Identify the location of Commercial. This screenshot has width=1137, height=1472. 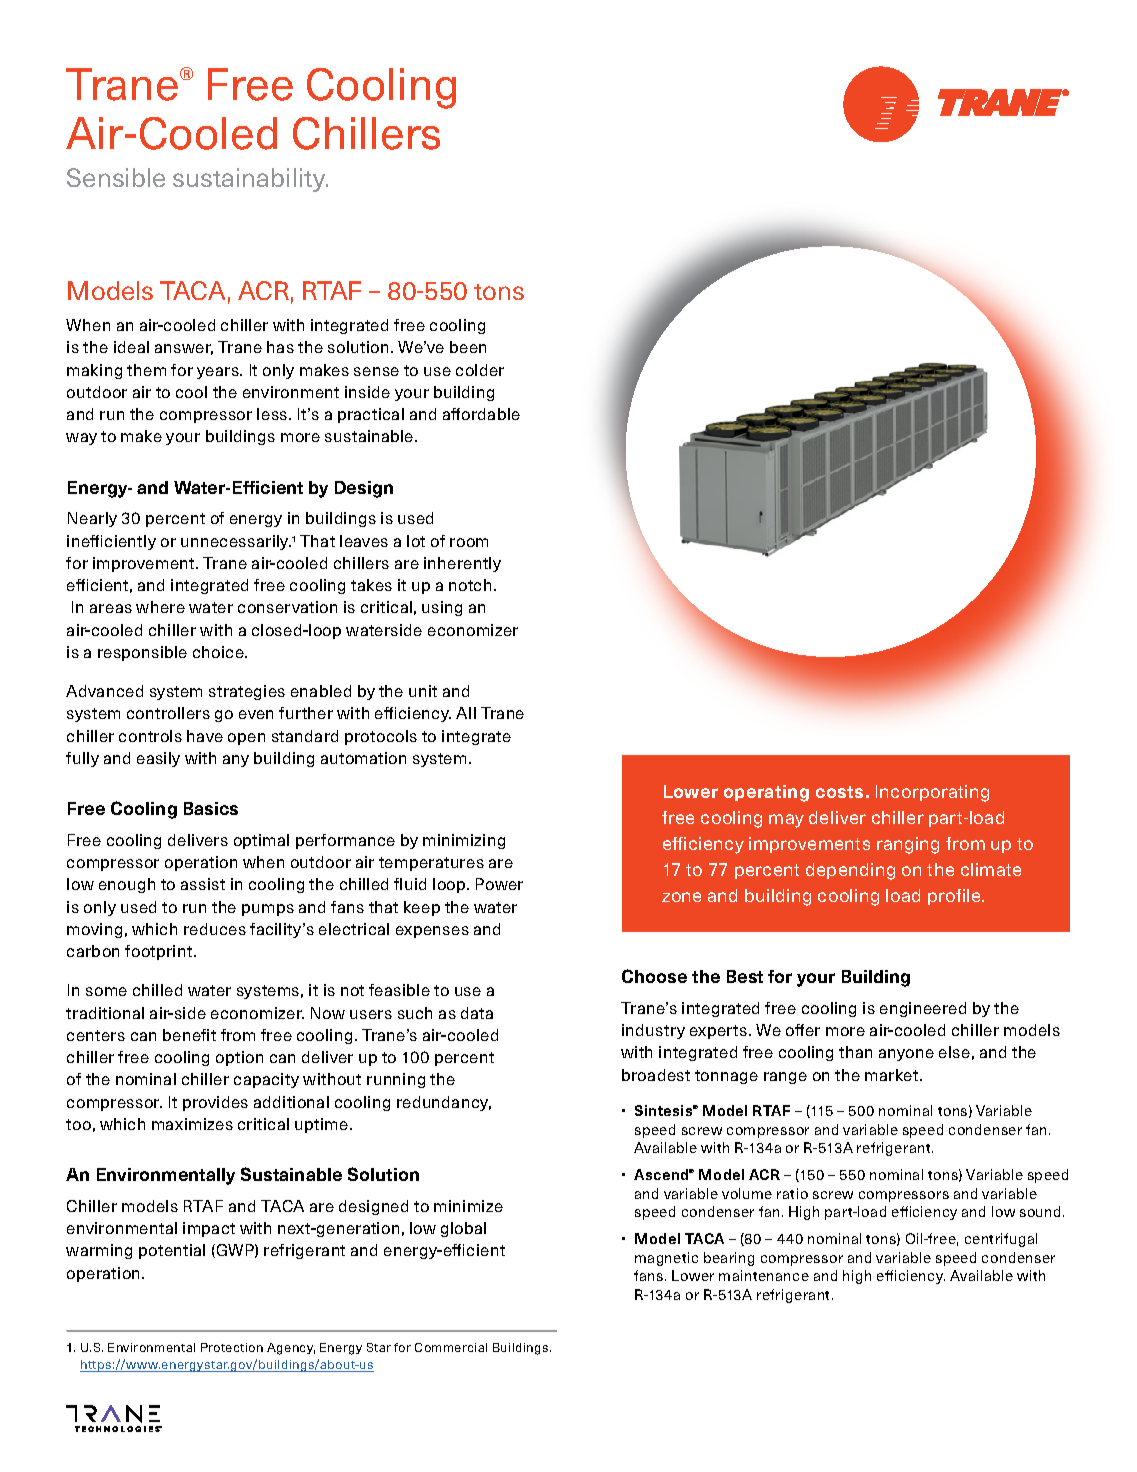
(451, 1347).
